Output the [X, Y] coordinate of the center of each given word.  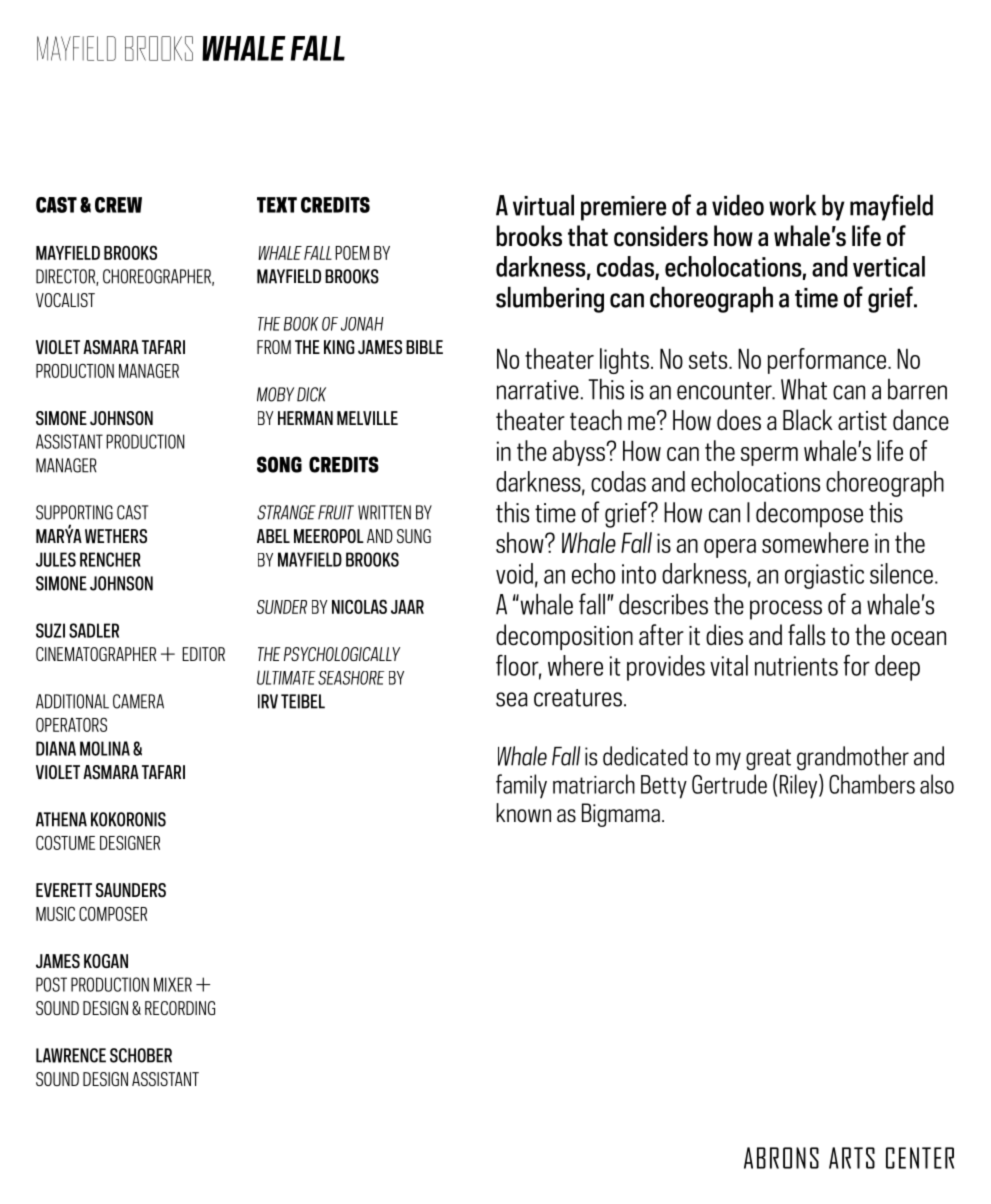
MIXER [173, 984]
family [521, 786]
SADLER [94, 630]
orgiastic [824, 576]
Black [808, 419]
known [523, 812]
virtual [543, 205]
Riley [800, 786]
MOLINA [105, 748]
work [792, 205]
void [514, 573]
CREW [118, 205]
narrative [538, 390]
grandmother [853, 758]
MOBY [275, 394]
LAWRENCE [71, 1055]
